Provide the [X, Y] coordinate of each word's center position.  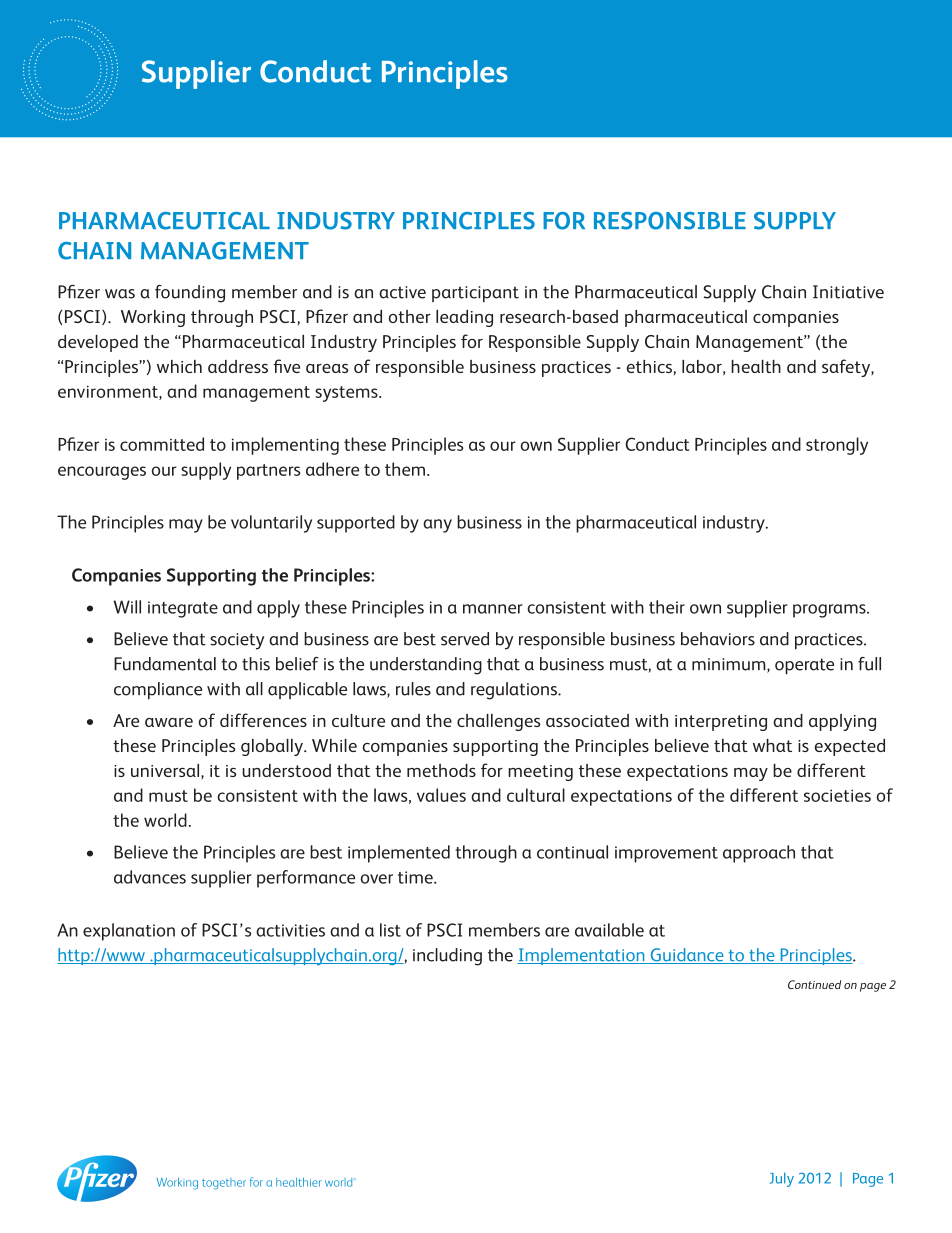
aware [169, 722]
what [772, 745]
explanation [129, 932]
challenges [498, 722]
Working [153, 318]
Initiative [848, 292]
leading [464, 318]
